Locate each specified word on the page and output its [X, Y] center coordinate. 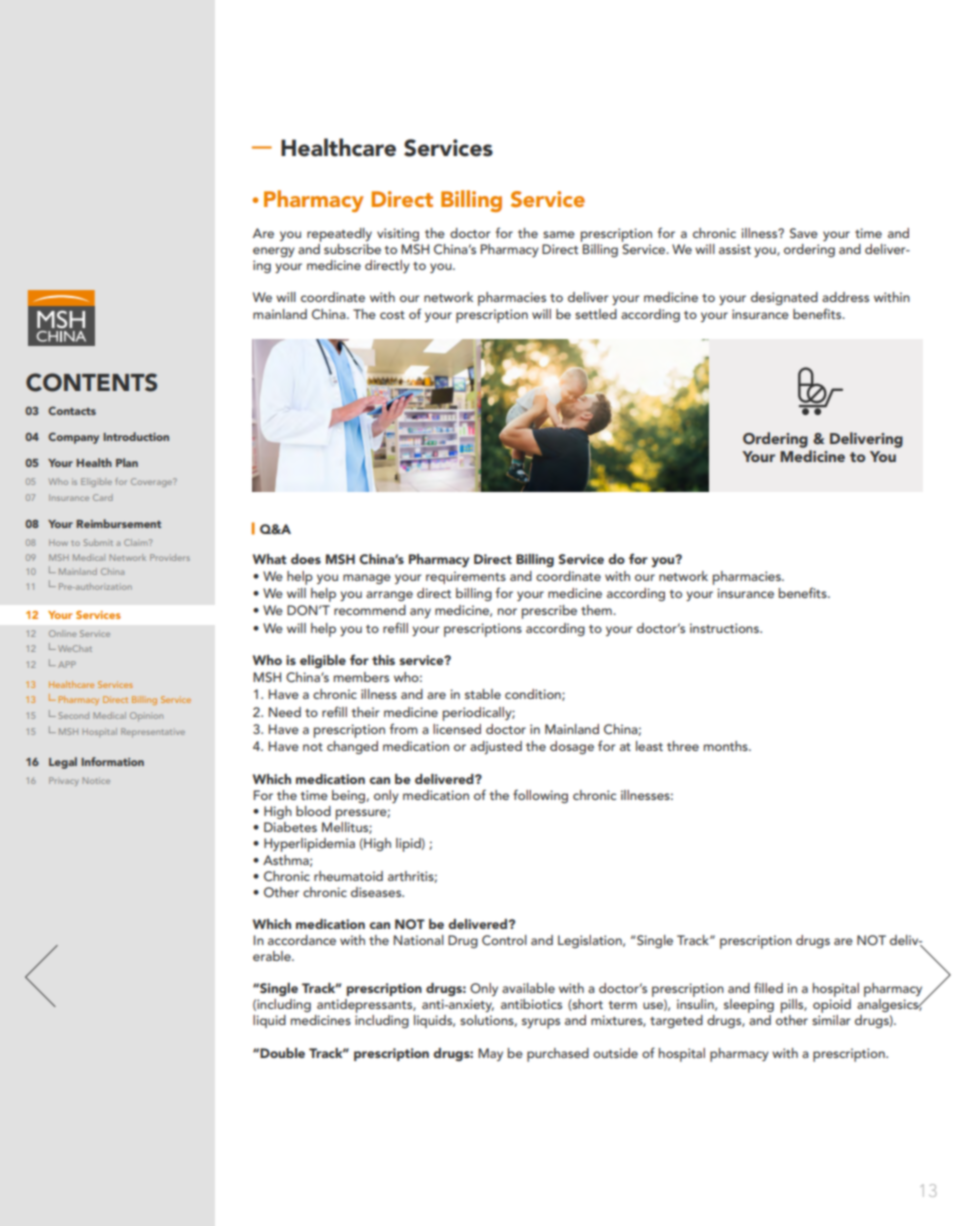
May [490, 1054]
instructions [725, 628]
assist [735, 249]
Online [63, 633]
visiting [398, 234]
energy [274, 252]
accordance [302, 940]
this [383, 660]
